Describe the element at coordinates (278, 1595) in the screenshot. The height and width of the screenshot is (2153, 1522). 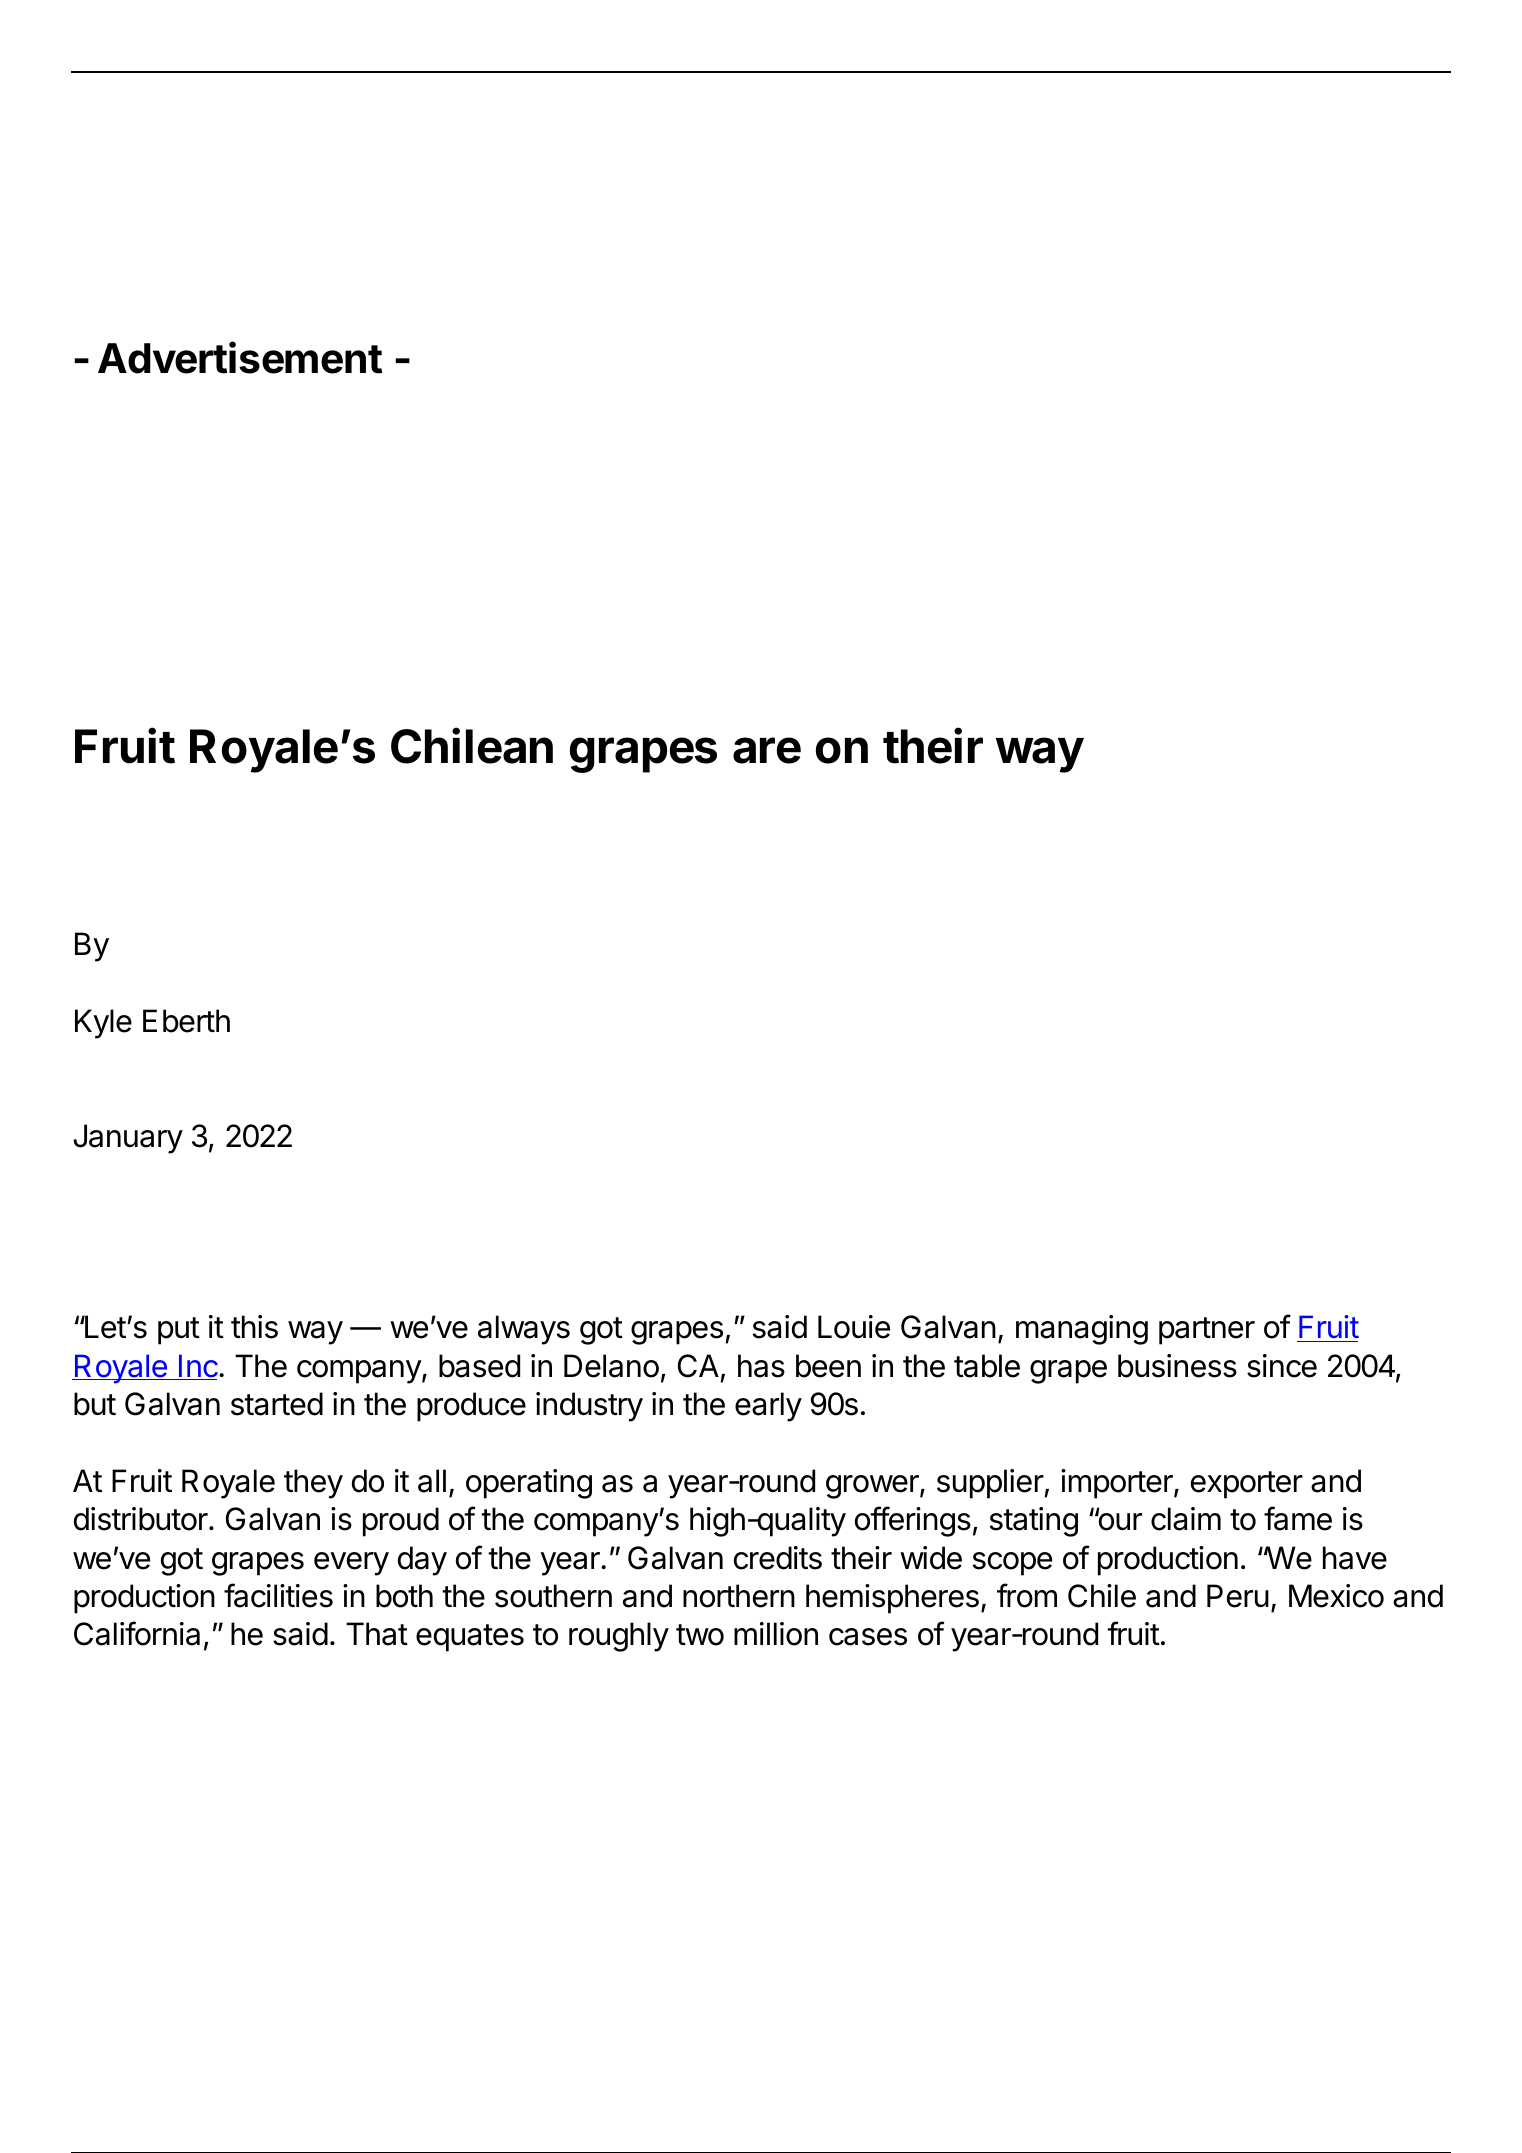
I see `facilities` at that location.
